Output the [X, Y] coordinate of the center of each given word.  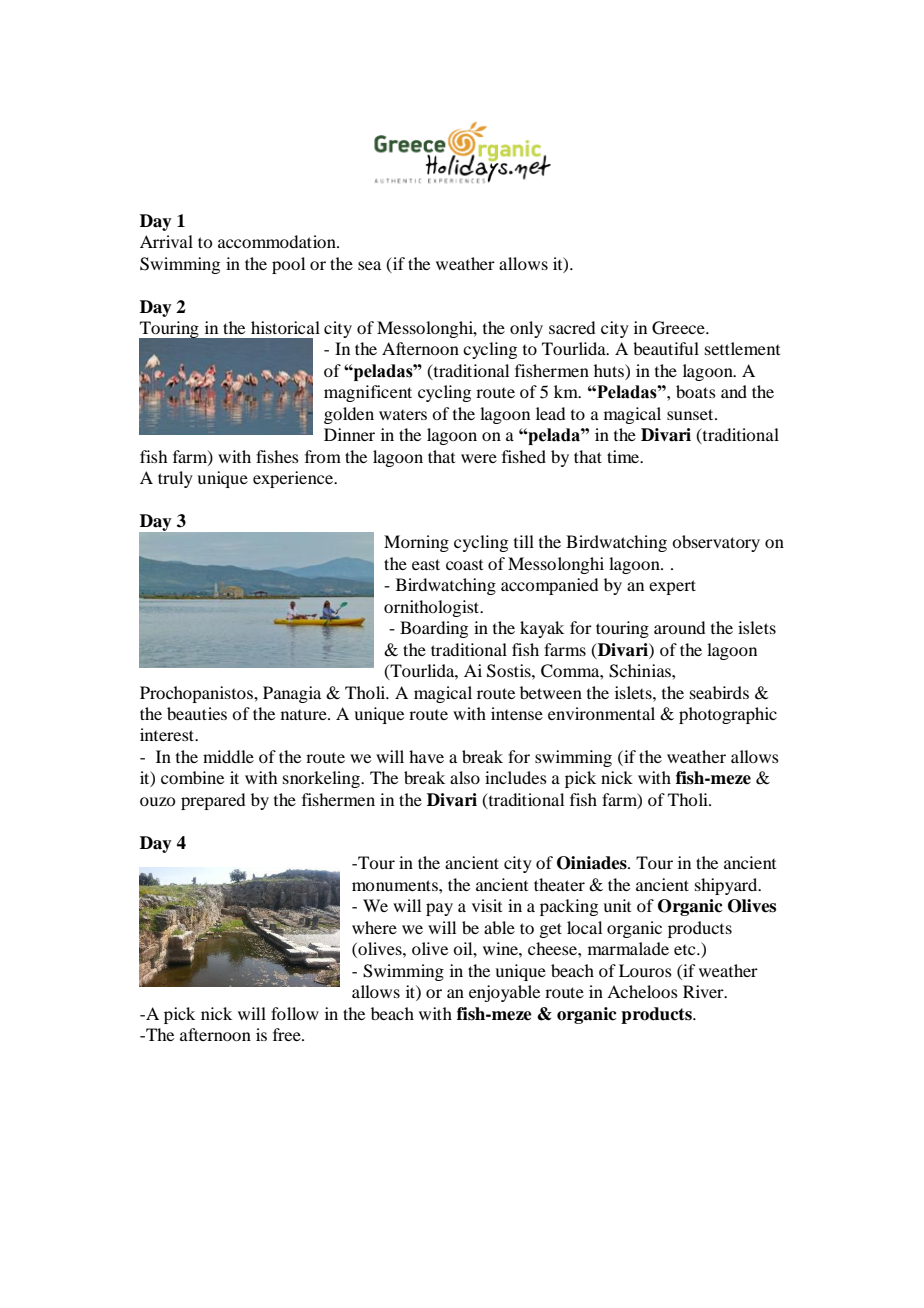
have [426, 756]
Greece [679, 328]
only [526, 329]
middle [228, 756]
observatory [716, 543]
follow [295, 1013]
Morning [416, 543]
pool [288, 265]
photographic [728, 715]
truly [175, 479]
